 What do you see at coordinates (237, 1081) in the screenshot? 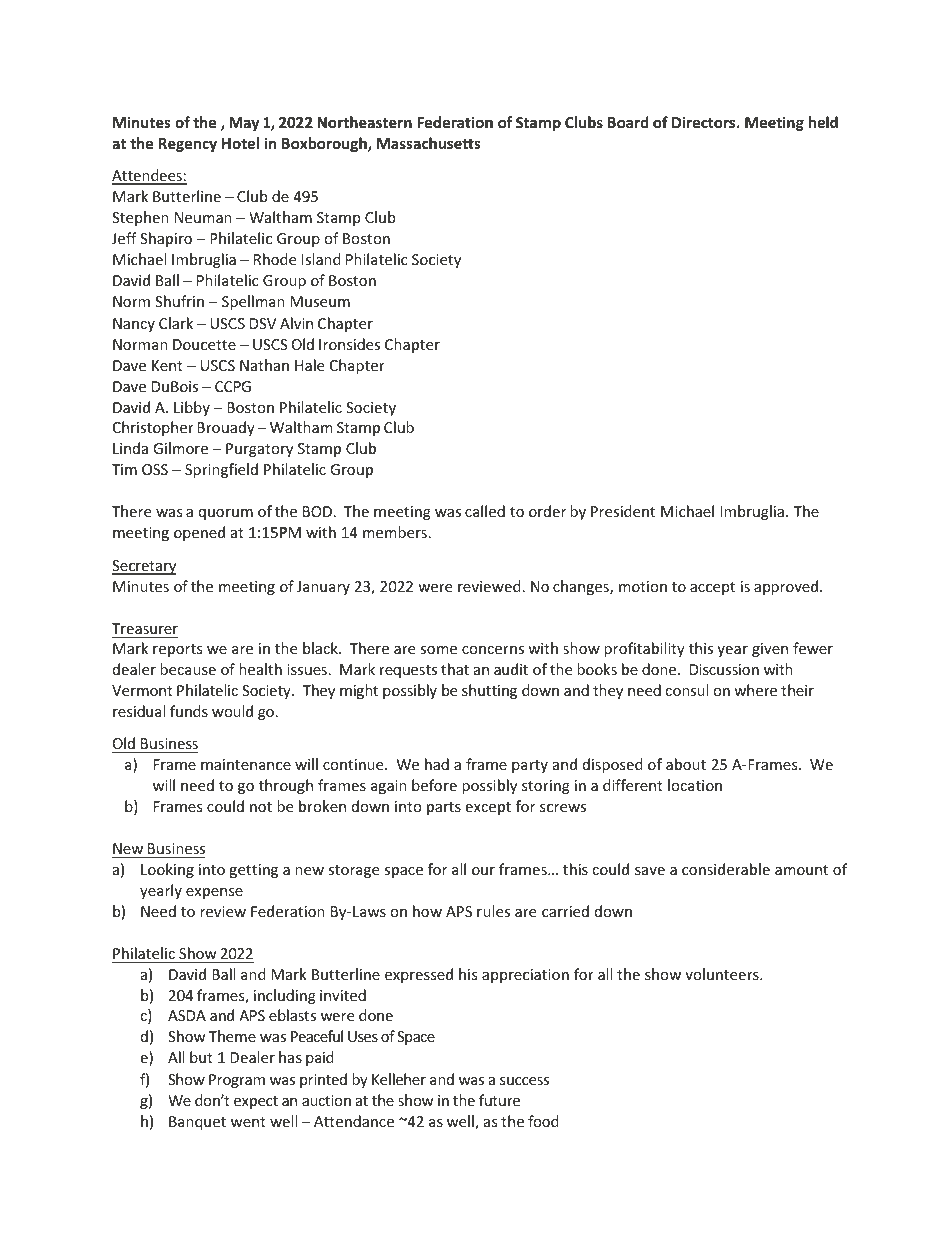
I see `Program` at bounding box center [237, 1081].
